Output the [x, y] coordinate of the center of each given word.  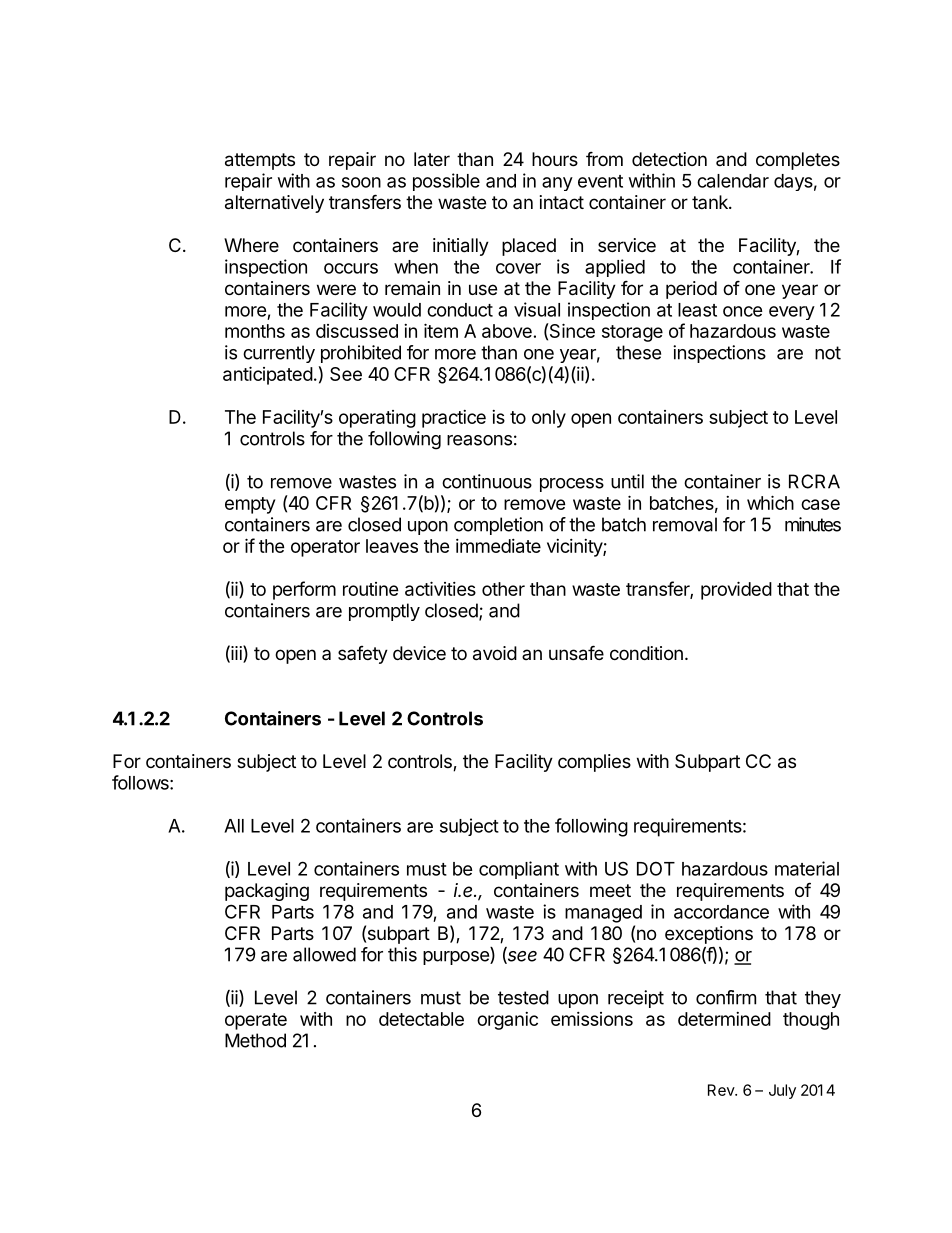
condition [646, 653]
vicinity [575, 548]
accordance [721, 912]
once [743, 311]
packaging [267, 892]
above [507, 331]
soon [361, 182]
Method [255, 1040]
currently [279, 354]
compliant [519, 870]
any [557, 184]
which [770, 502]
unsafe [576, 653]
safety [363, 655]
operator [325, 548]
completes [798, 161]
